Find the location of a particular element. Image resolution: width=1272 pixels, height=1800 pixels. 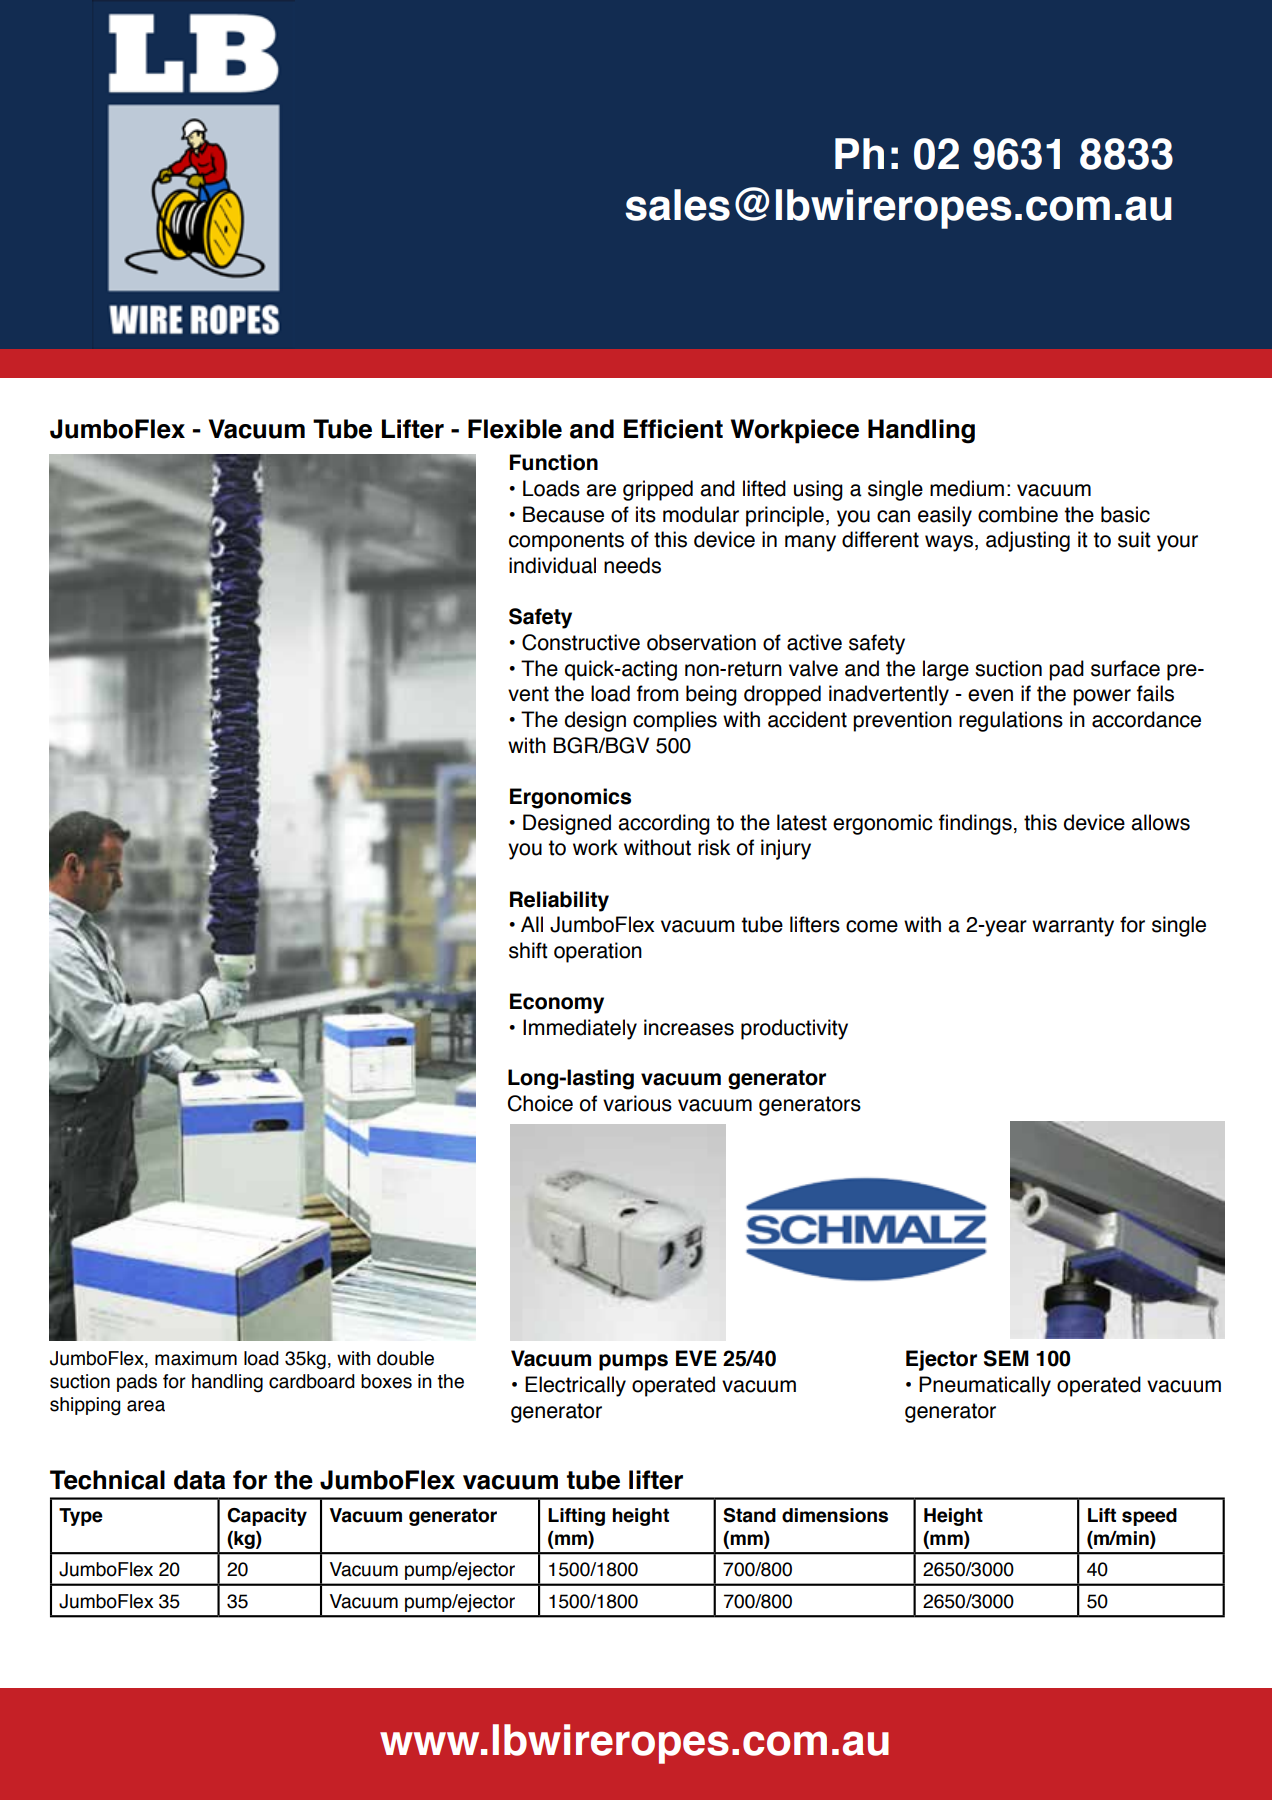

according is located at coordinates (664, 824).
